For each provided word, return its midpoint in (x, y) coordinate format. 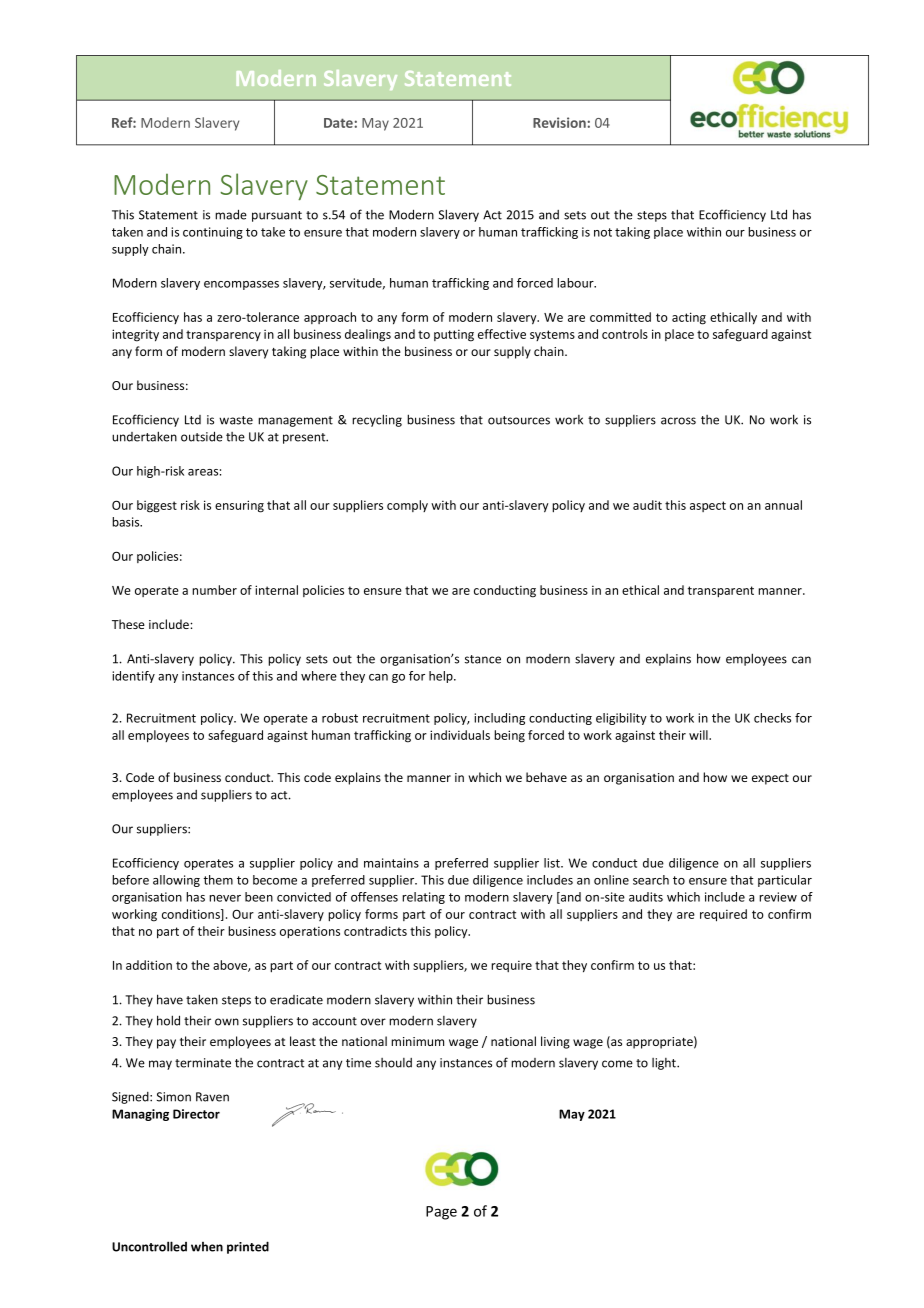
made (231, 214)
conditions (192, 915)
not (603, 232)
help (442, 677)
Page (441, 1213)
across (678, 421)
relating (423, 898)
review (778, 897)
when (207, 1247)
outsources (519, 420)
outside (202, 436)
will (699, 735)
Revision (559, 122)
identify (133, 677)
